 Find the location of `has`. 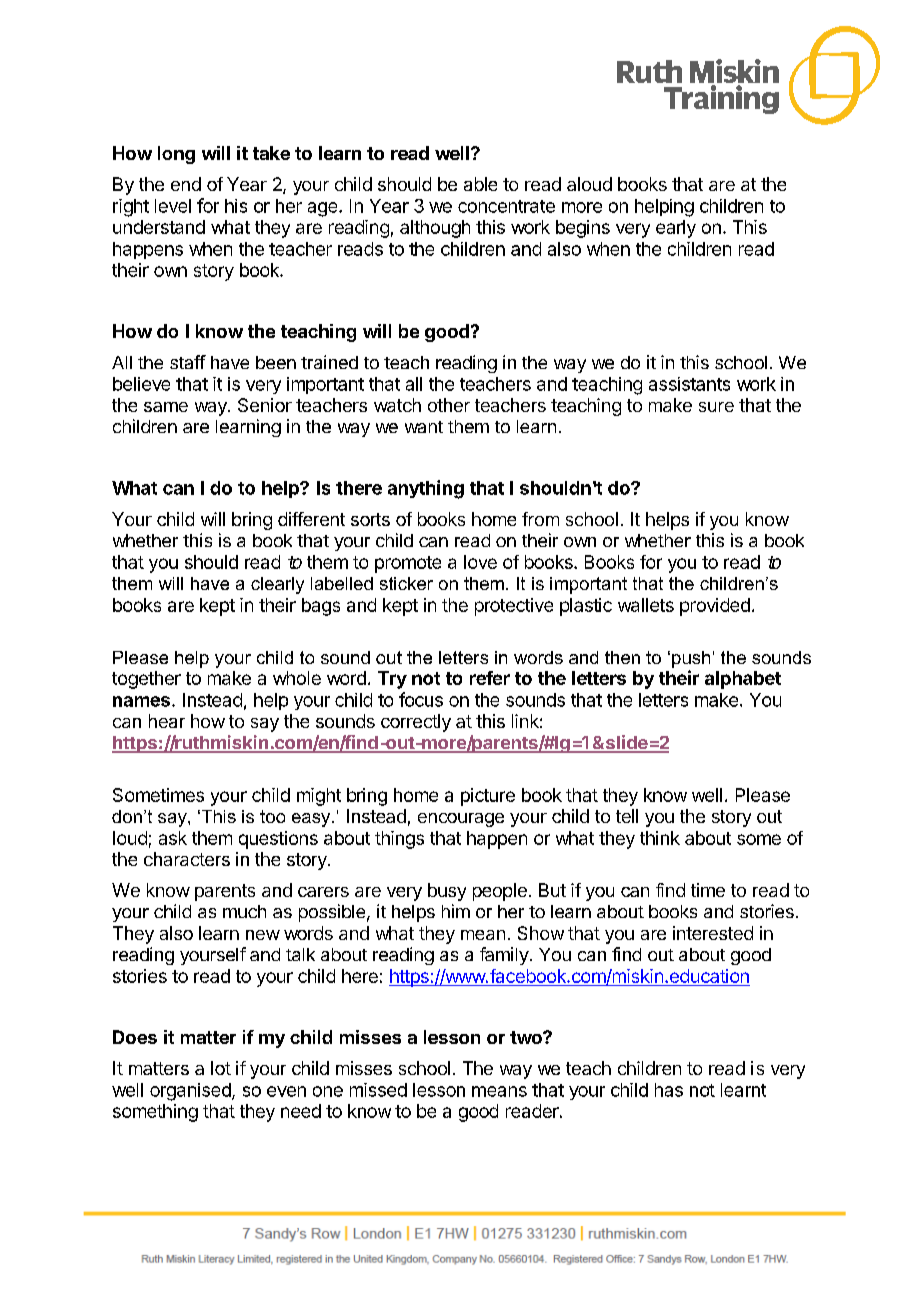

has is located at coordinates (669, 1090).
